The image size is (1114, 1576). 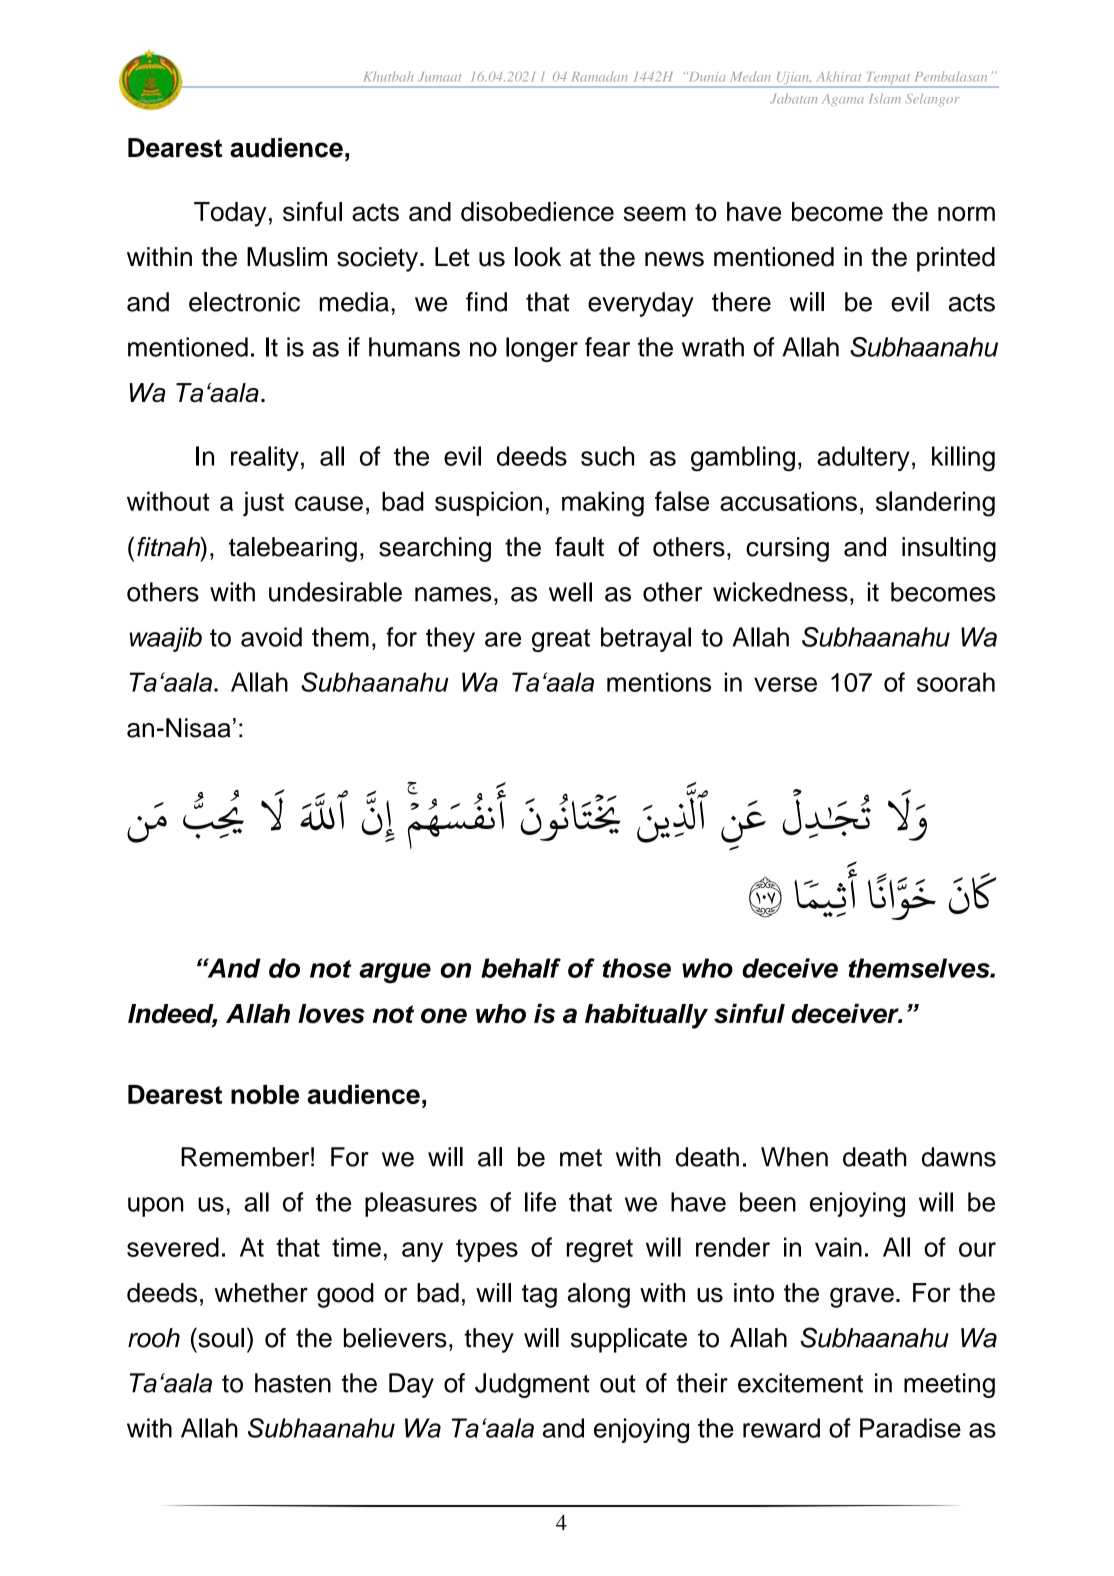 What do you see at coordinates (959, 1157) in the image?
I see `dawns` at bounding box center [959, 1157].
